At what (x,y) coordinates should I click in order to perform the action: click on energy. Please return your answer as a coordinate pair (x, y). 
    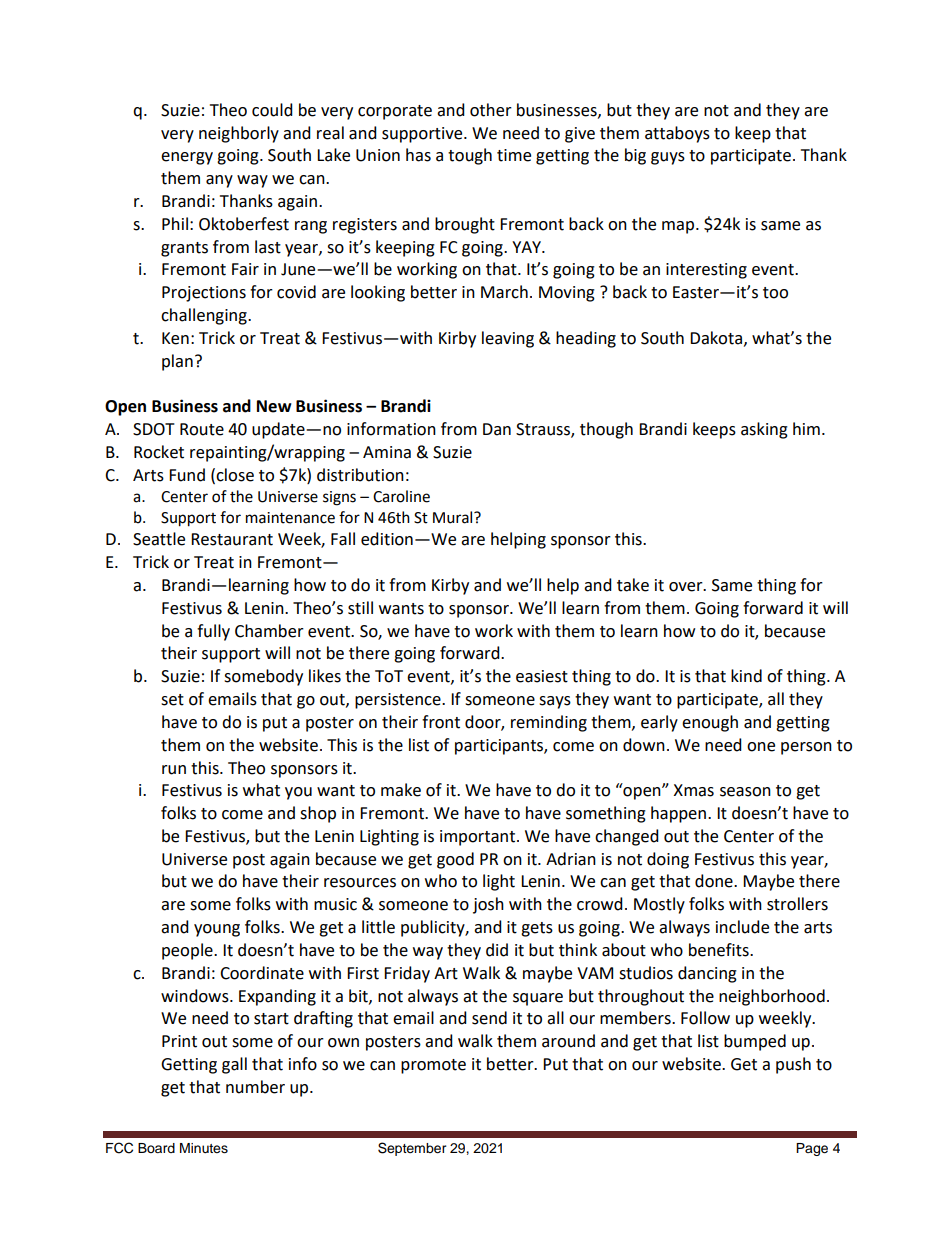
    Looking at the image, I should click on (187, 158).
